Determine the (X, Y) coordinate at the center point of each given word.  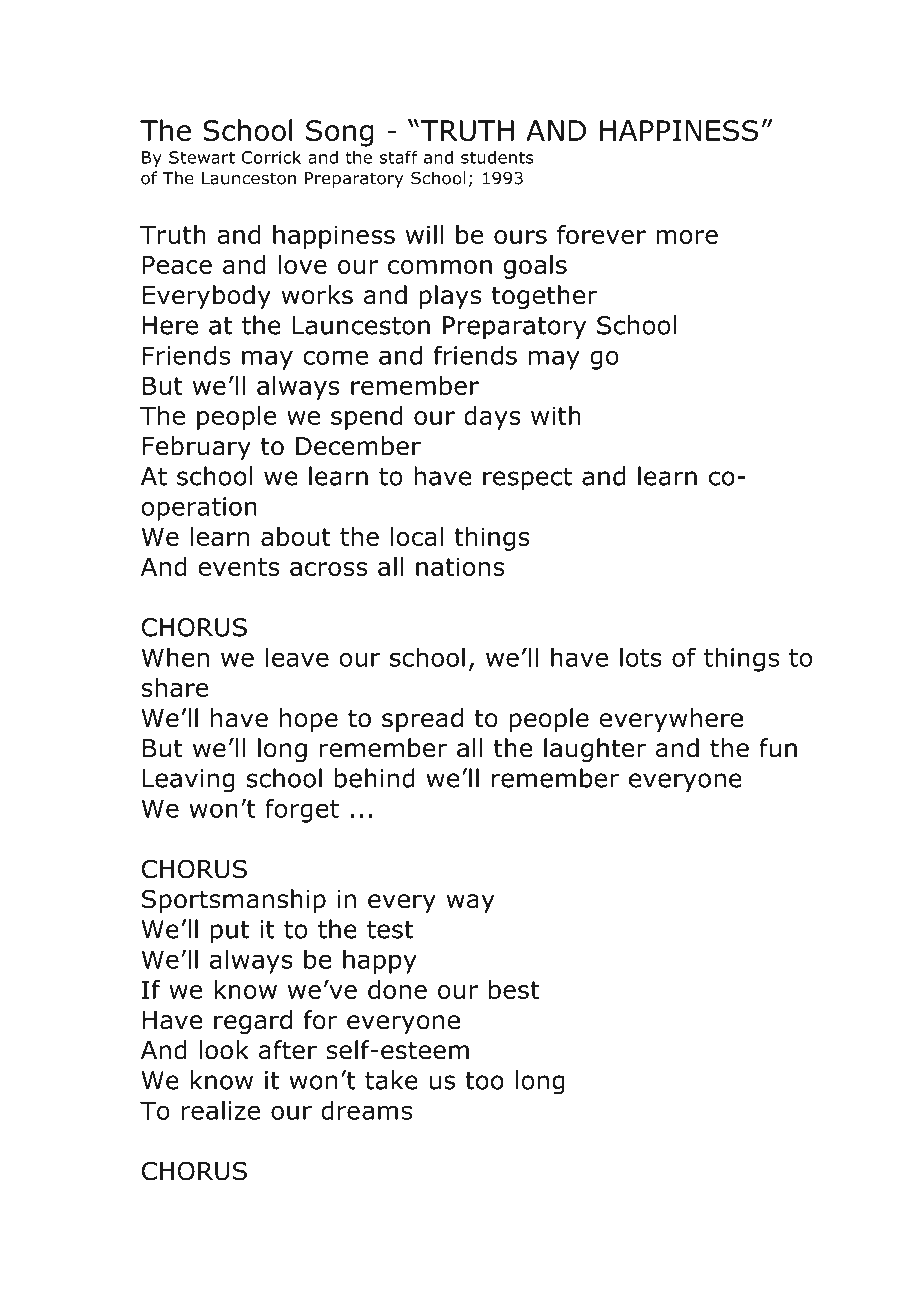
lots (641, 657)
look (224, 1050)
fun (778, 748)
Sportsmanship (234, 901)
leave (297, 657)
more (687, 237)
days (492, 418)
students (497, 157)
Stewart (202, 157)
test (390, 930)
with (556, 415)
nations (460, 566)
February (197, 448)
